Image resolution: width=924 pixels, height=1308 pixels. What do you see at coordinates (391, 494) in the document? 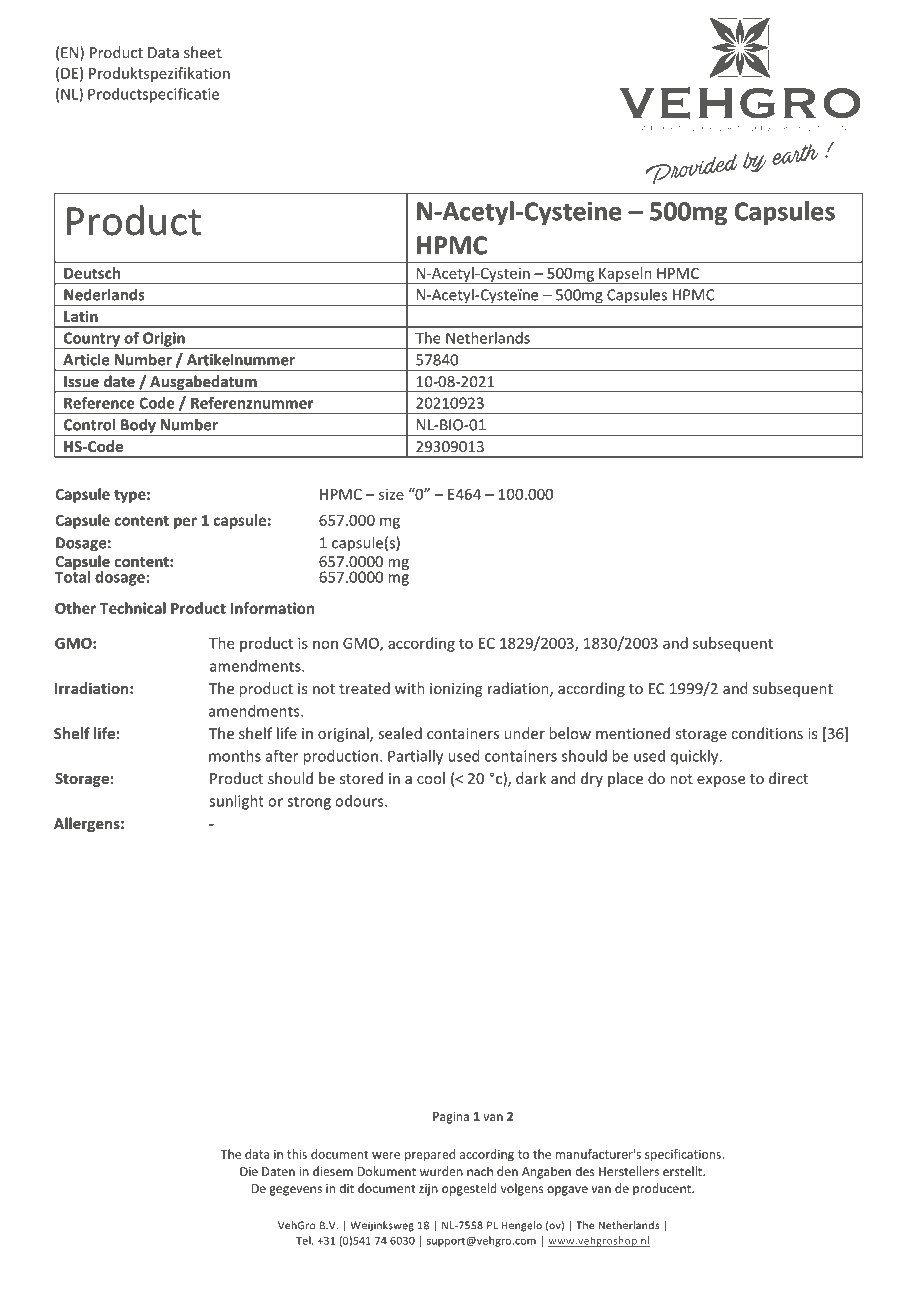
I see `size` at bounding box center [391, 494].
